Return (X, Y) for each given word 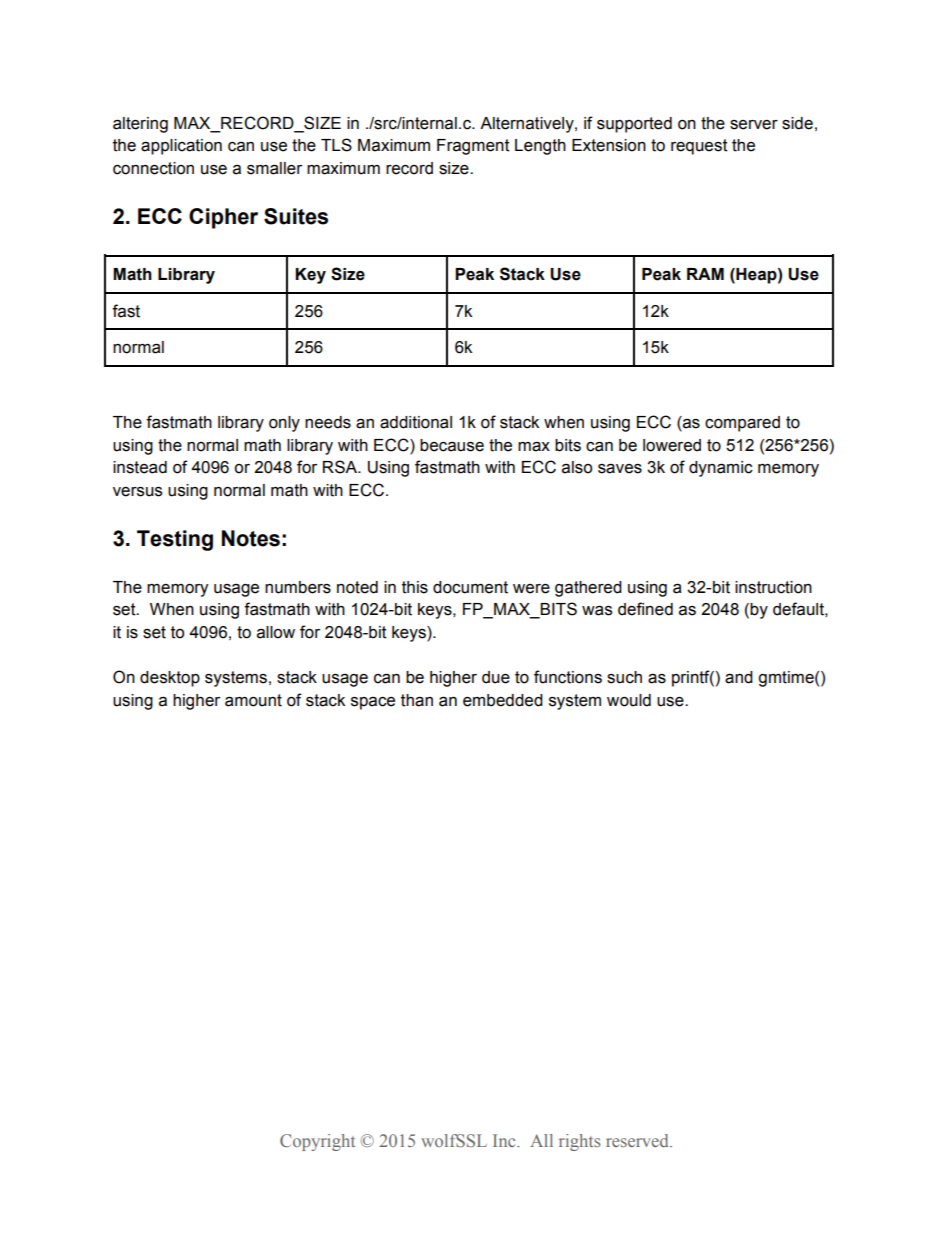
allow (276, 632)
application (181, 147)
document (470, 587)
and (739, 677)
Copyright (317, 1142)
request (699, 147)
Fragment (473, 147)
